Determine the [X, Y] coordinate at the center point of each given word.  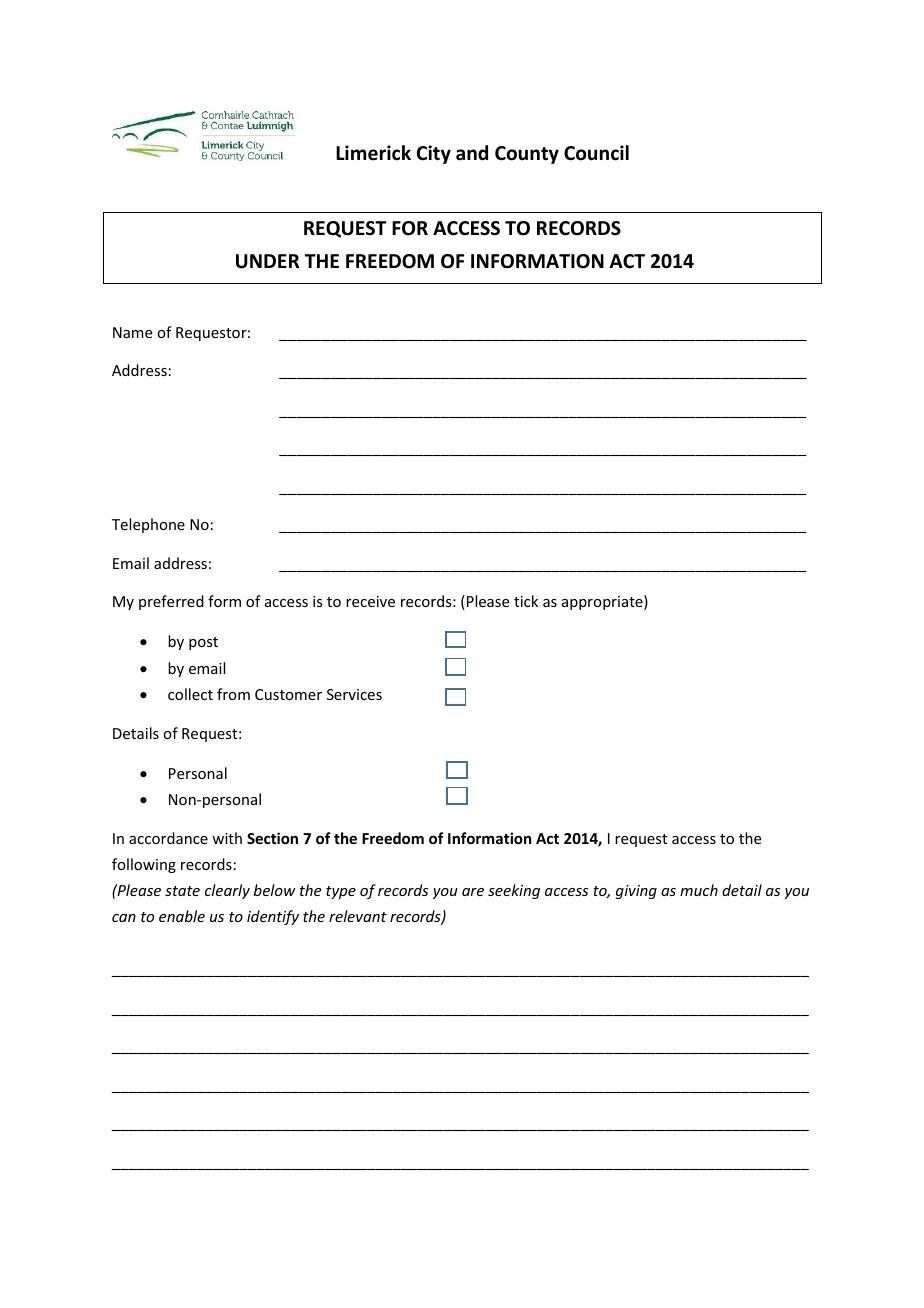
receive [370, 601]
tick [526, 601]
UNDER [267, 261]
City [434, 154]
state [182, 891]
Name [132, 332]
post [203, 643]
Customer [288, 694]
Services [354, 694]
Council [596, 153]
